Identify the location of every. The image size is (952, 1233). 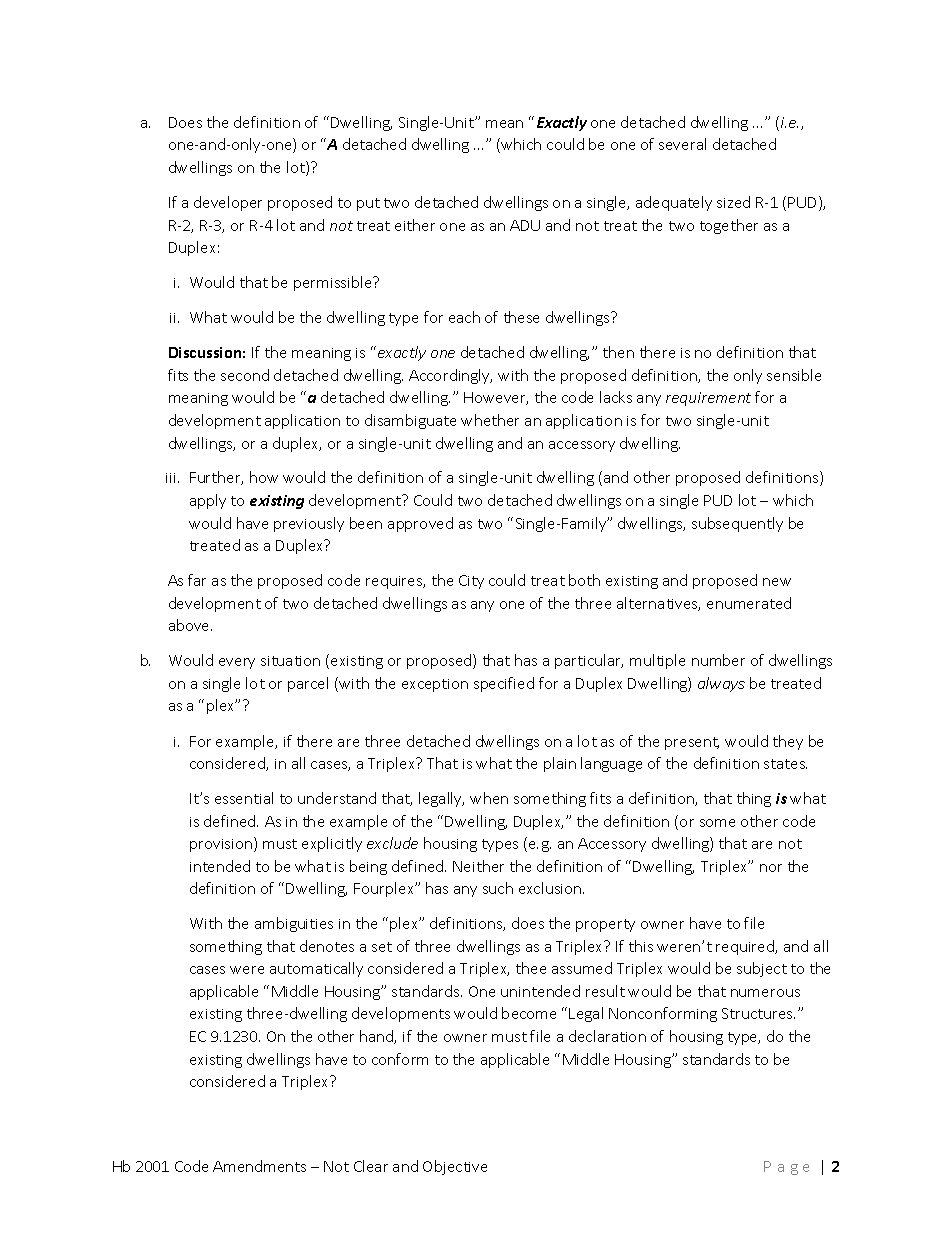
(237, 663).
